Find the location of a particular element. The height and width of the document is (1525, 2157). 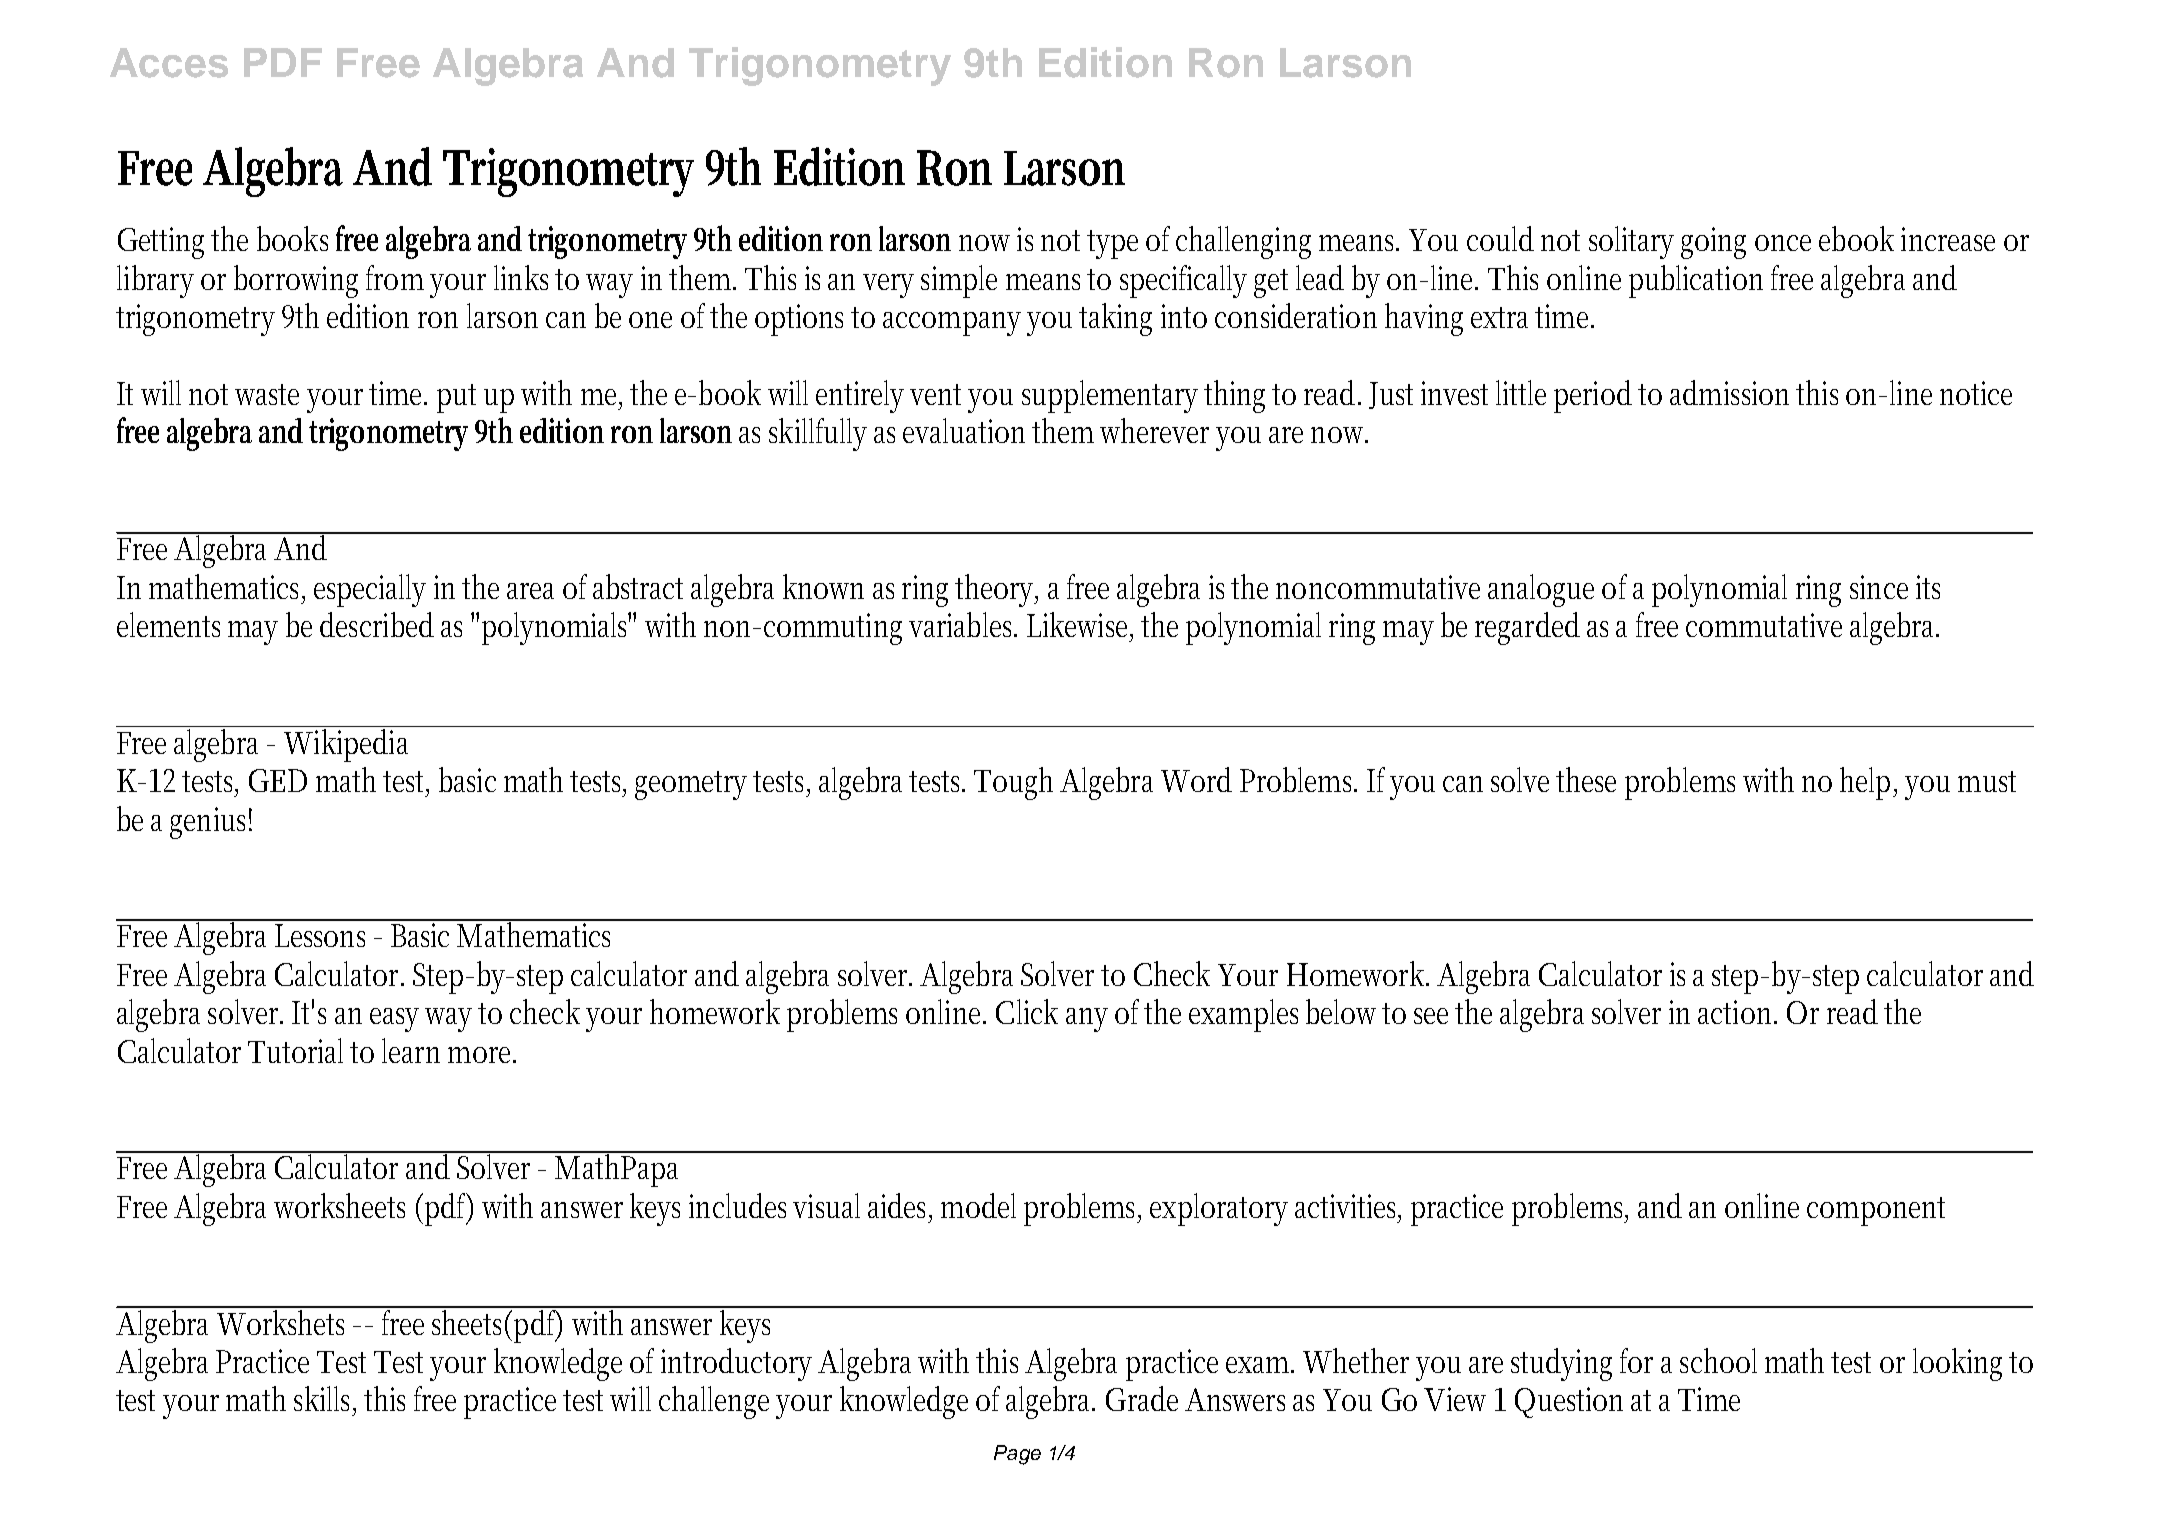

since is located at coordinates (1879, 587).
